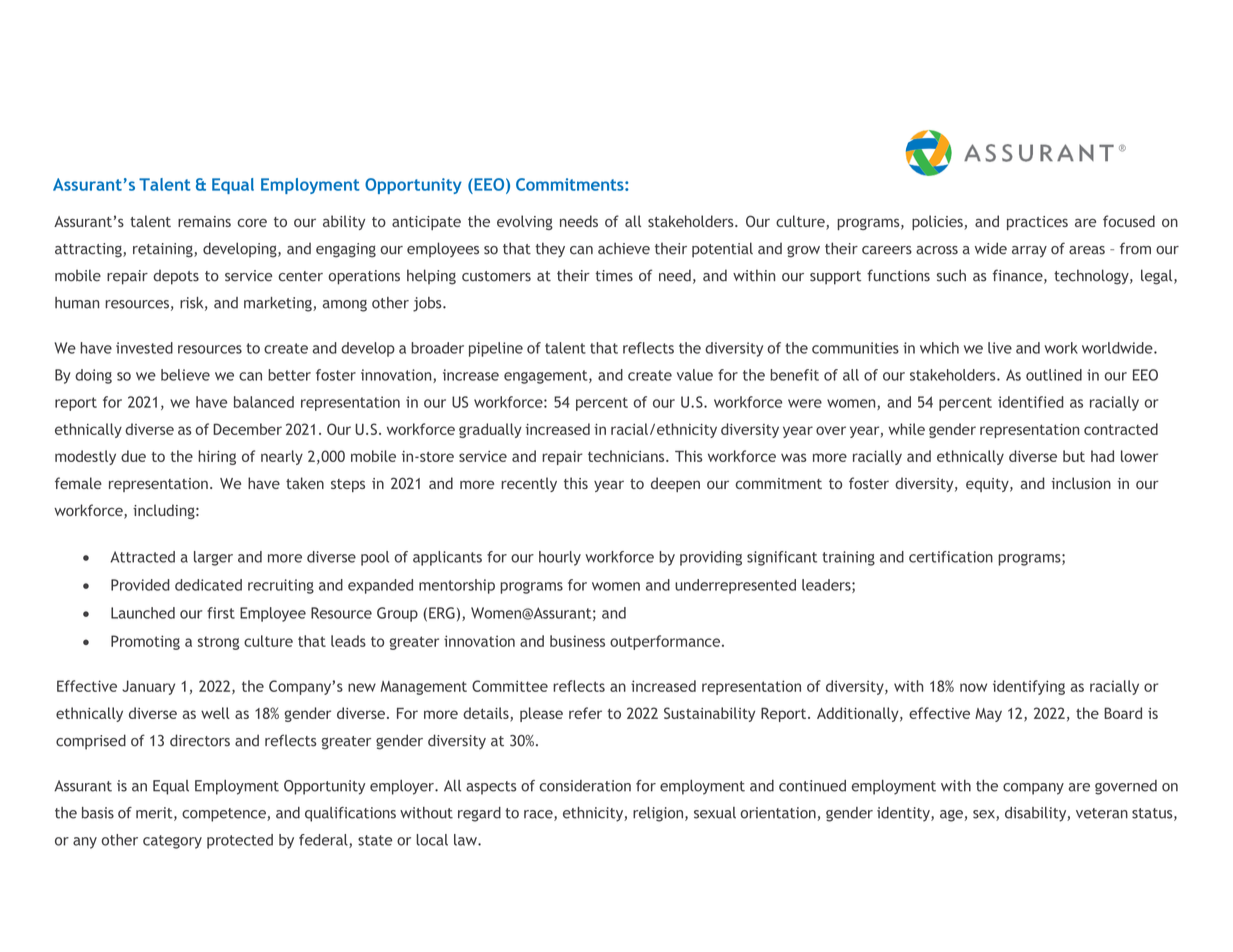  Describe the element at coordinates (510, 686) in the document. I see `Committee` at that location.
